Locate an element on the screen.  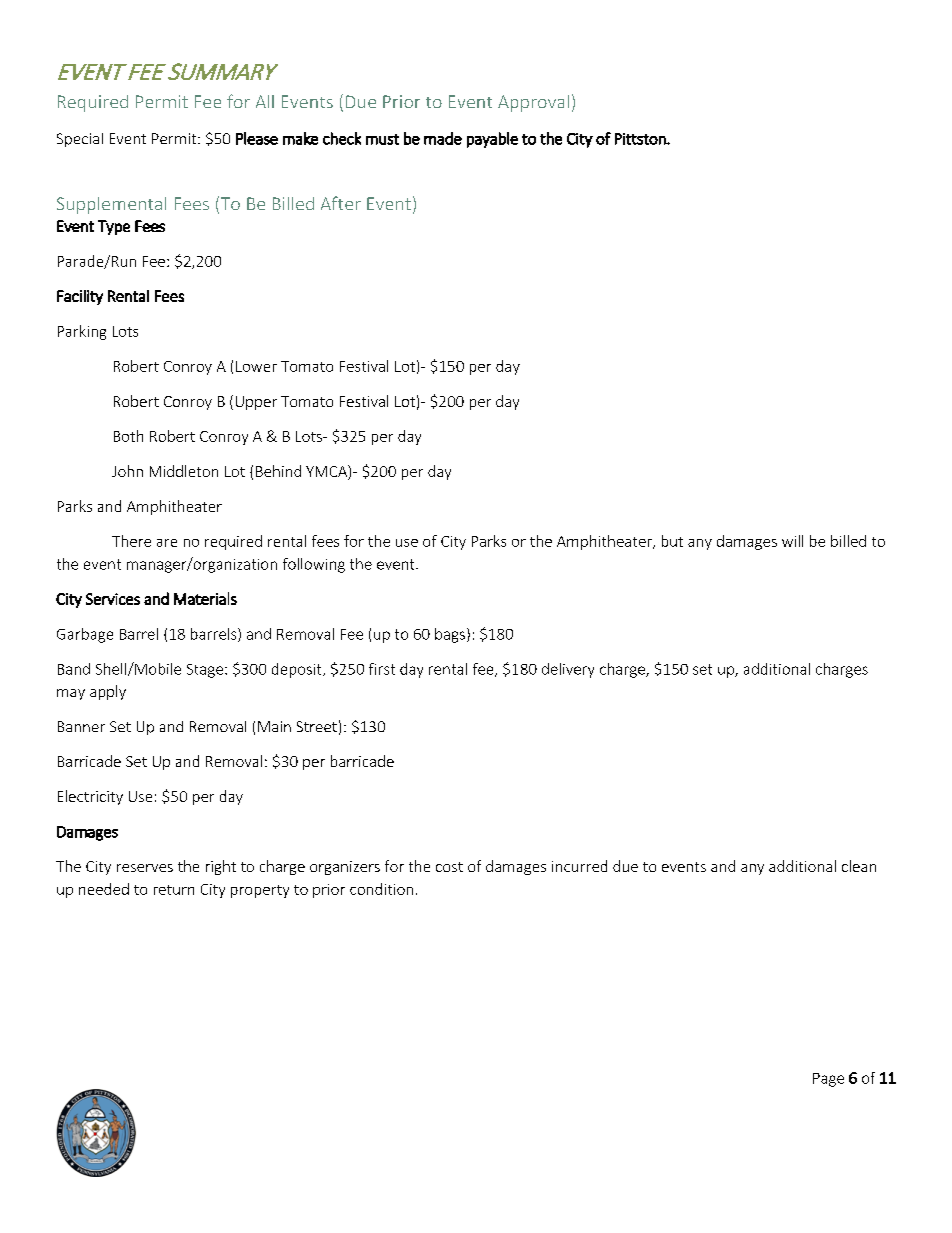
bags is located at coordinates (450, 635).
